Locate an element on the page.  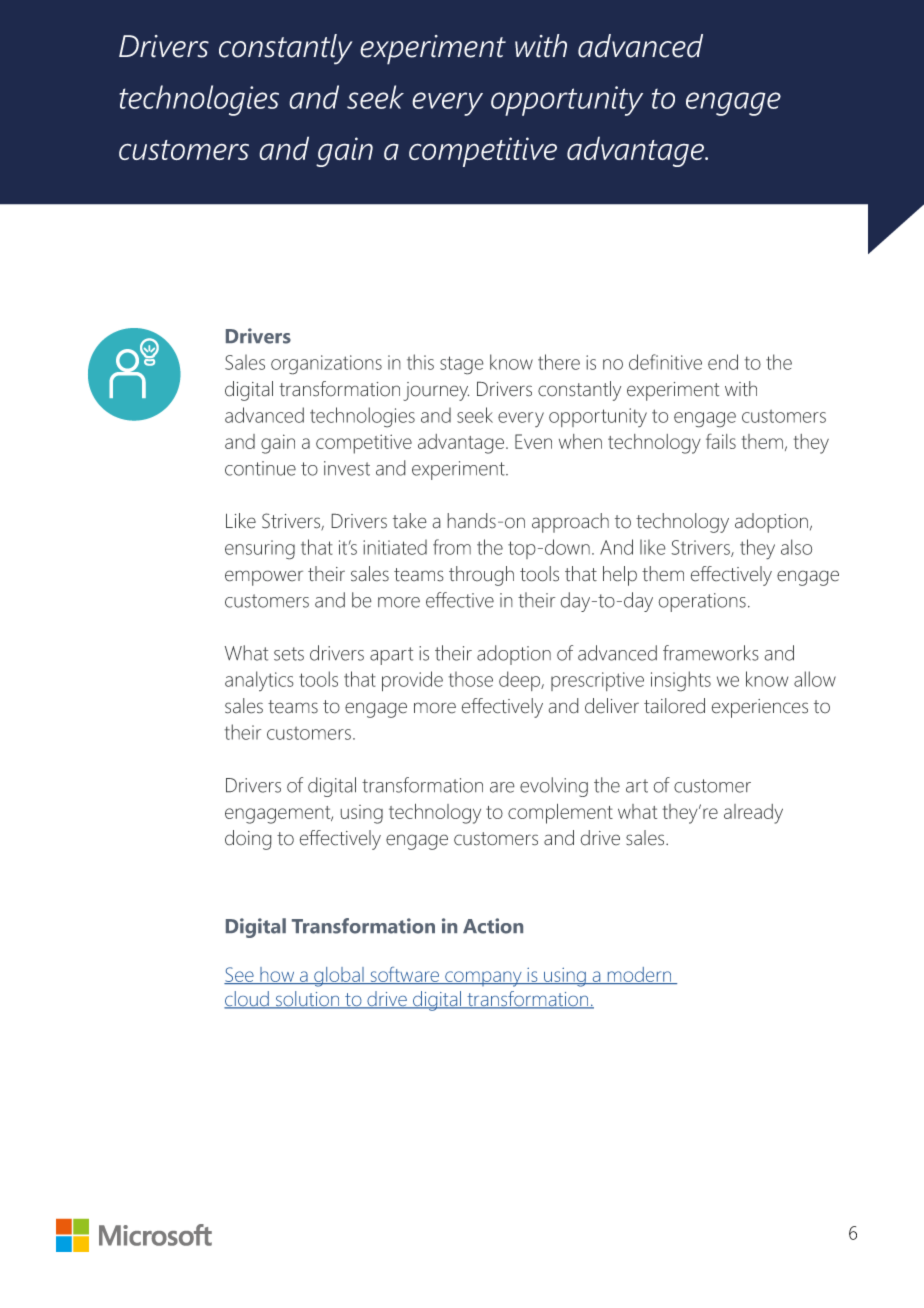
also is located at coordinates (796, 547).
